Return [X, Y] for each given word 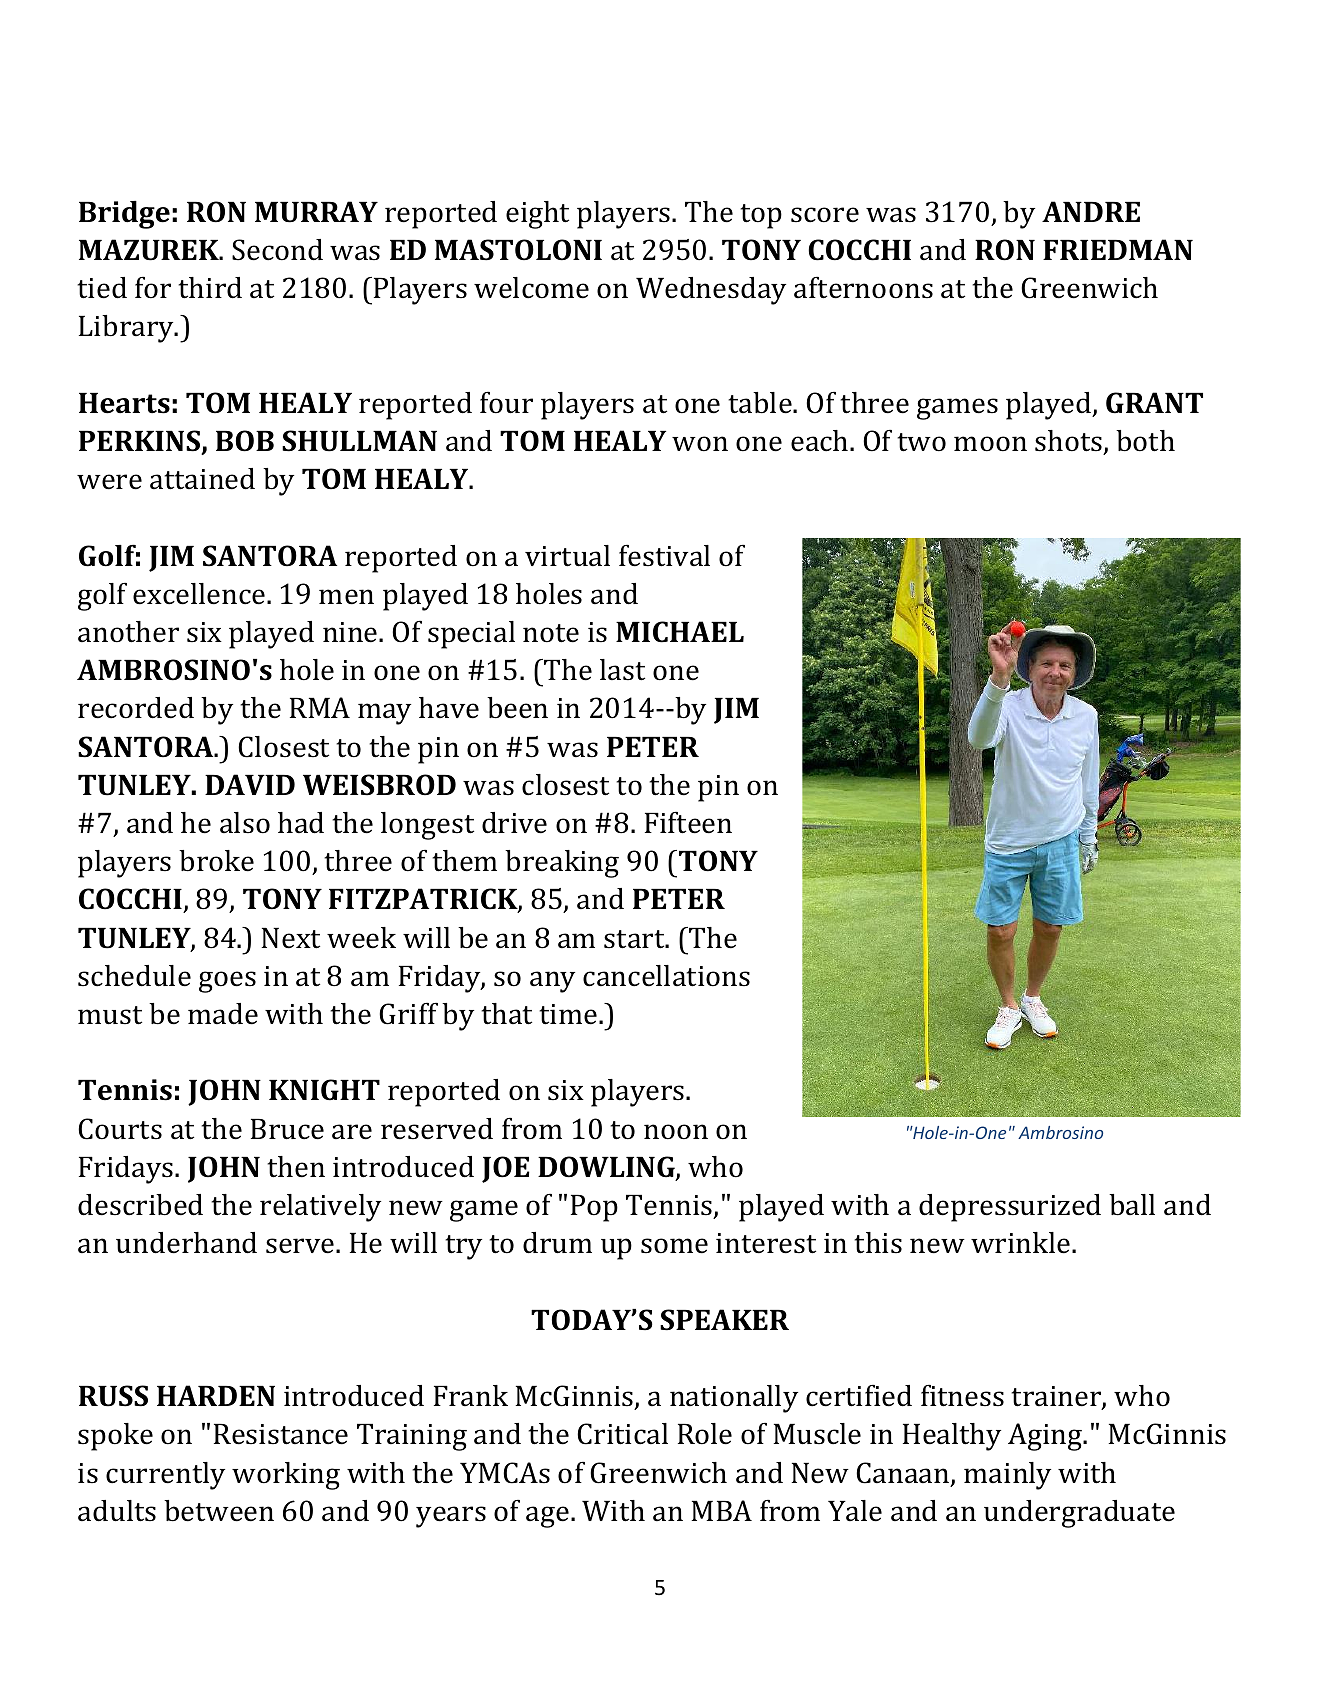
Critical [622, 1434]
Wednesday [711, 291]
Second [277, 250]
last [622, 670]
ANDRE [1091, 211]
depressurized [1010, 1208]
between [219, 1511]
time [569, 1014]
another [128, 632]
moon [990, 444]
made [223, 1014]
